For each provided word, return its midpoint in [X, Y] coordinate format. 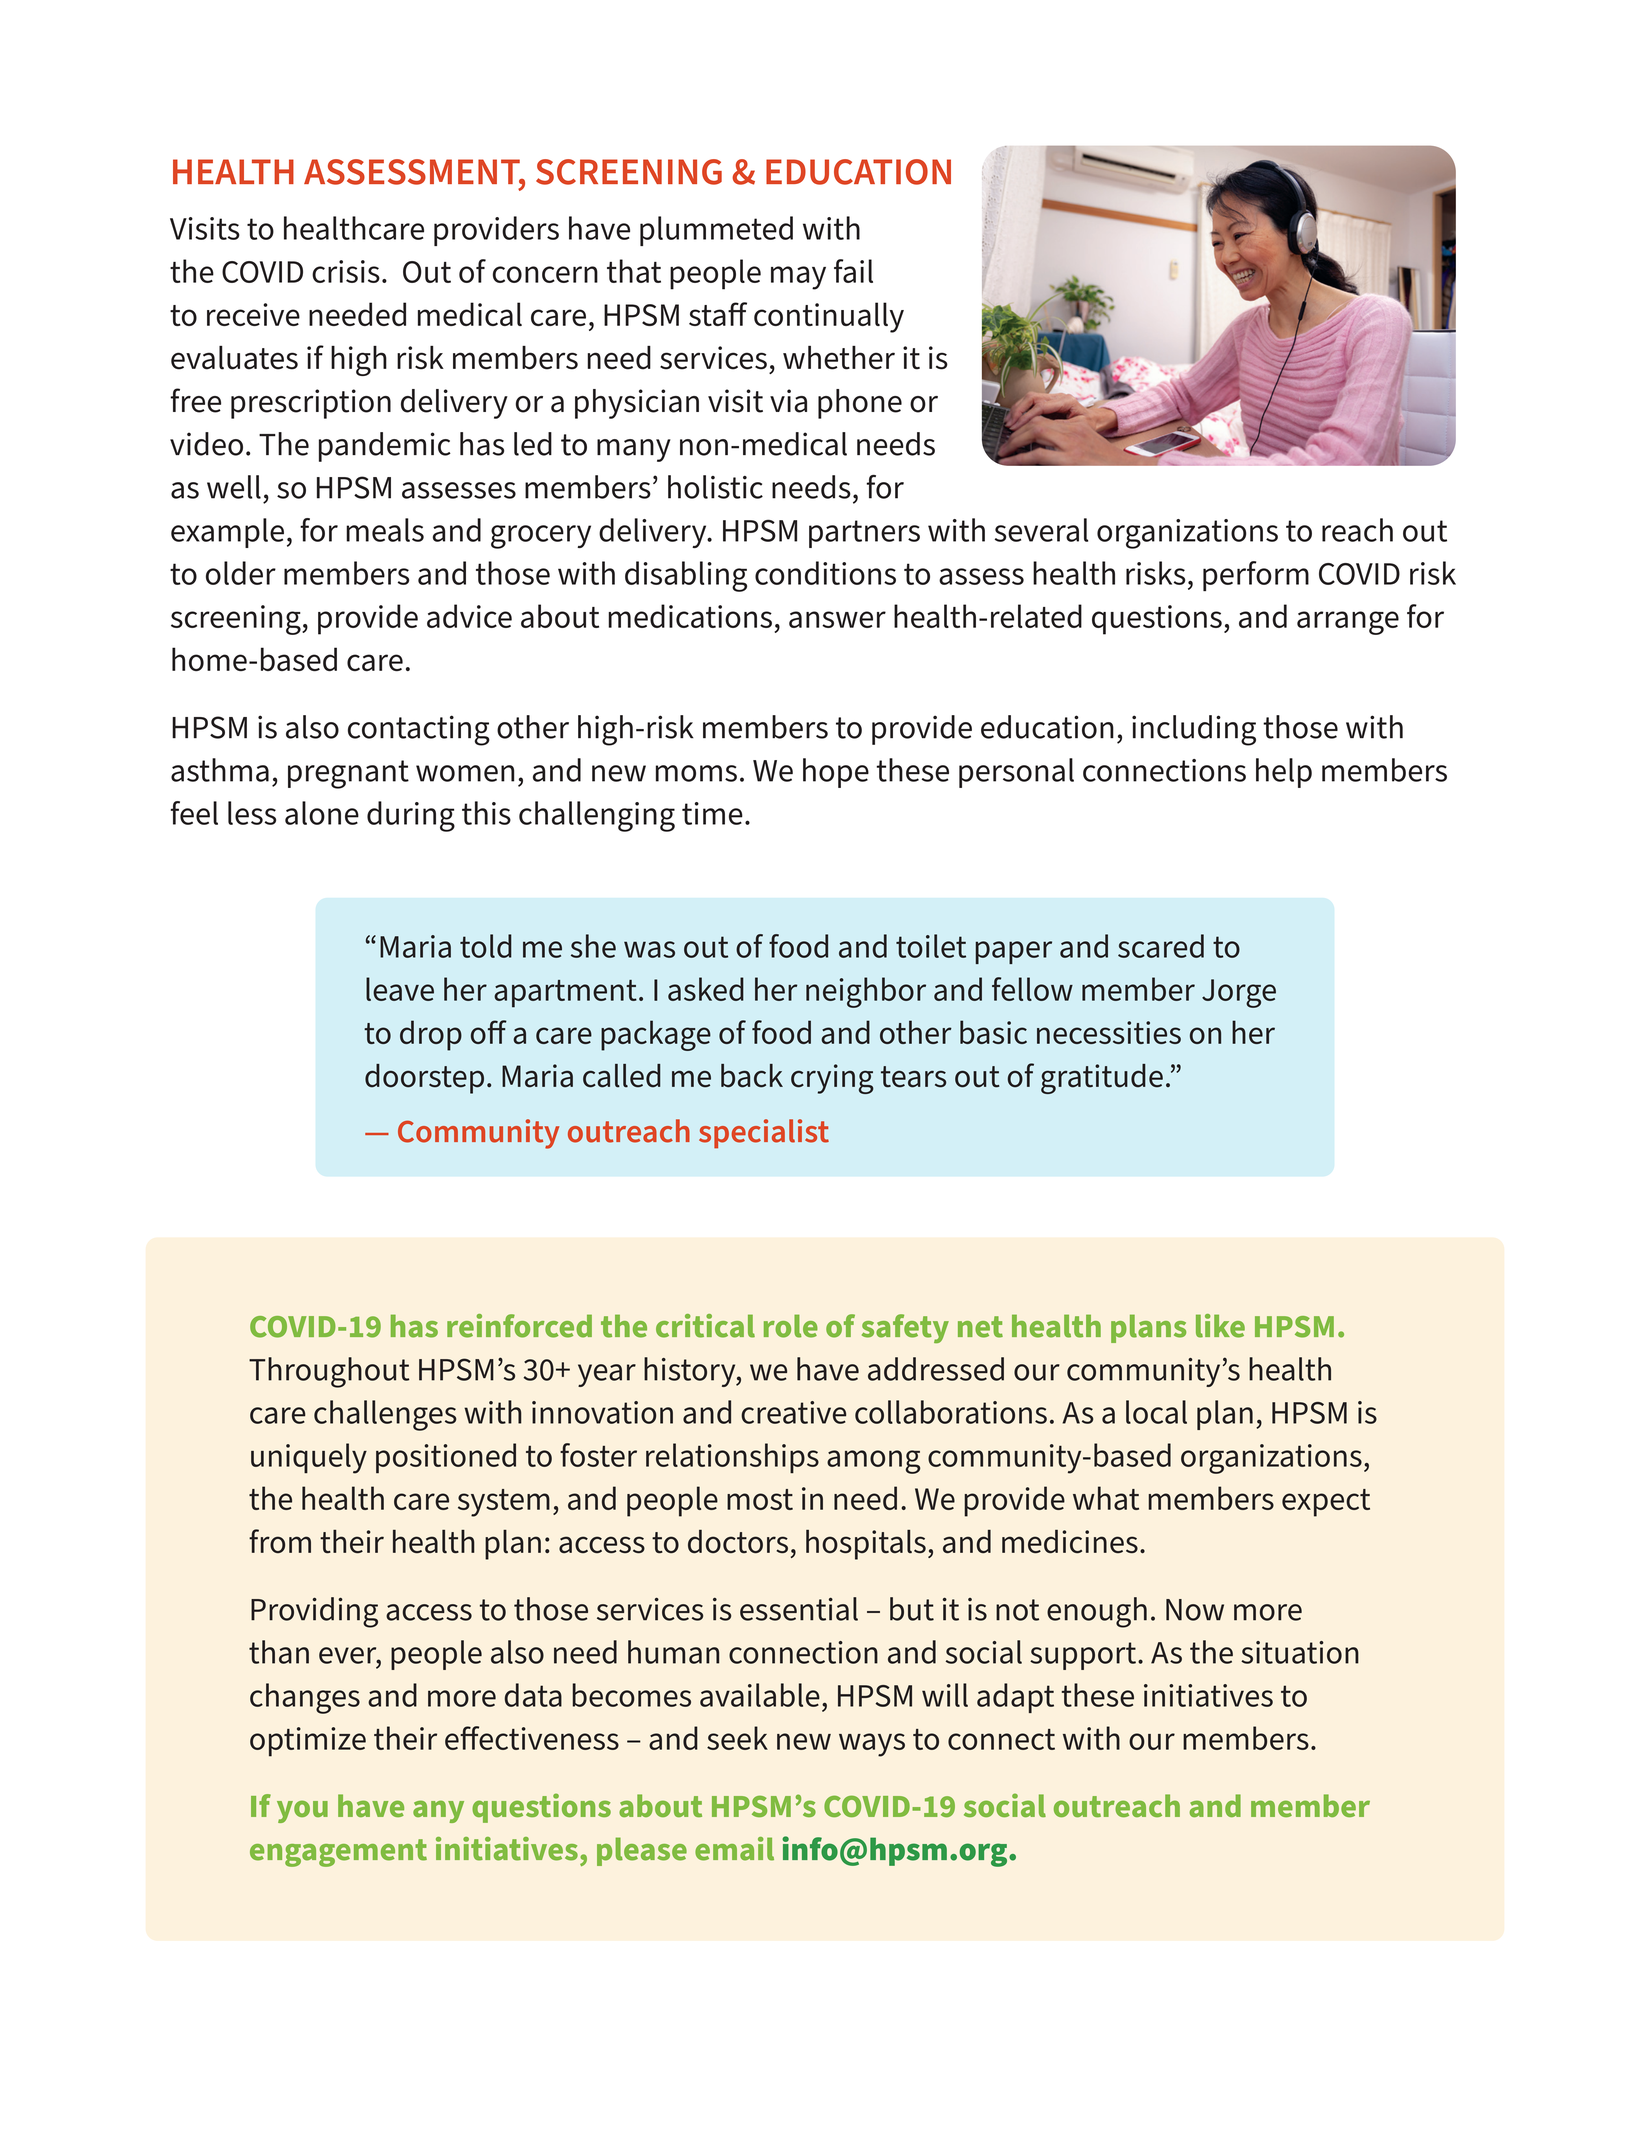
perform [1256, 576]
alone [322, 813]
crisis [346, 271]
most [760, 1499]
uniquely [309, 1458]
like [1220, 1326]
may [798, 278]
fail [853, 271]
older [241, 573]
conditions [825, 573]
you [302, 1811]
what [1106, 1498]
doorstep [424, 1079]
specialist [764, 1134]
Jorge [1239, 993]
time [712, 813]
